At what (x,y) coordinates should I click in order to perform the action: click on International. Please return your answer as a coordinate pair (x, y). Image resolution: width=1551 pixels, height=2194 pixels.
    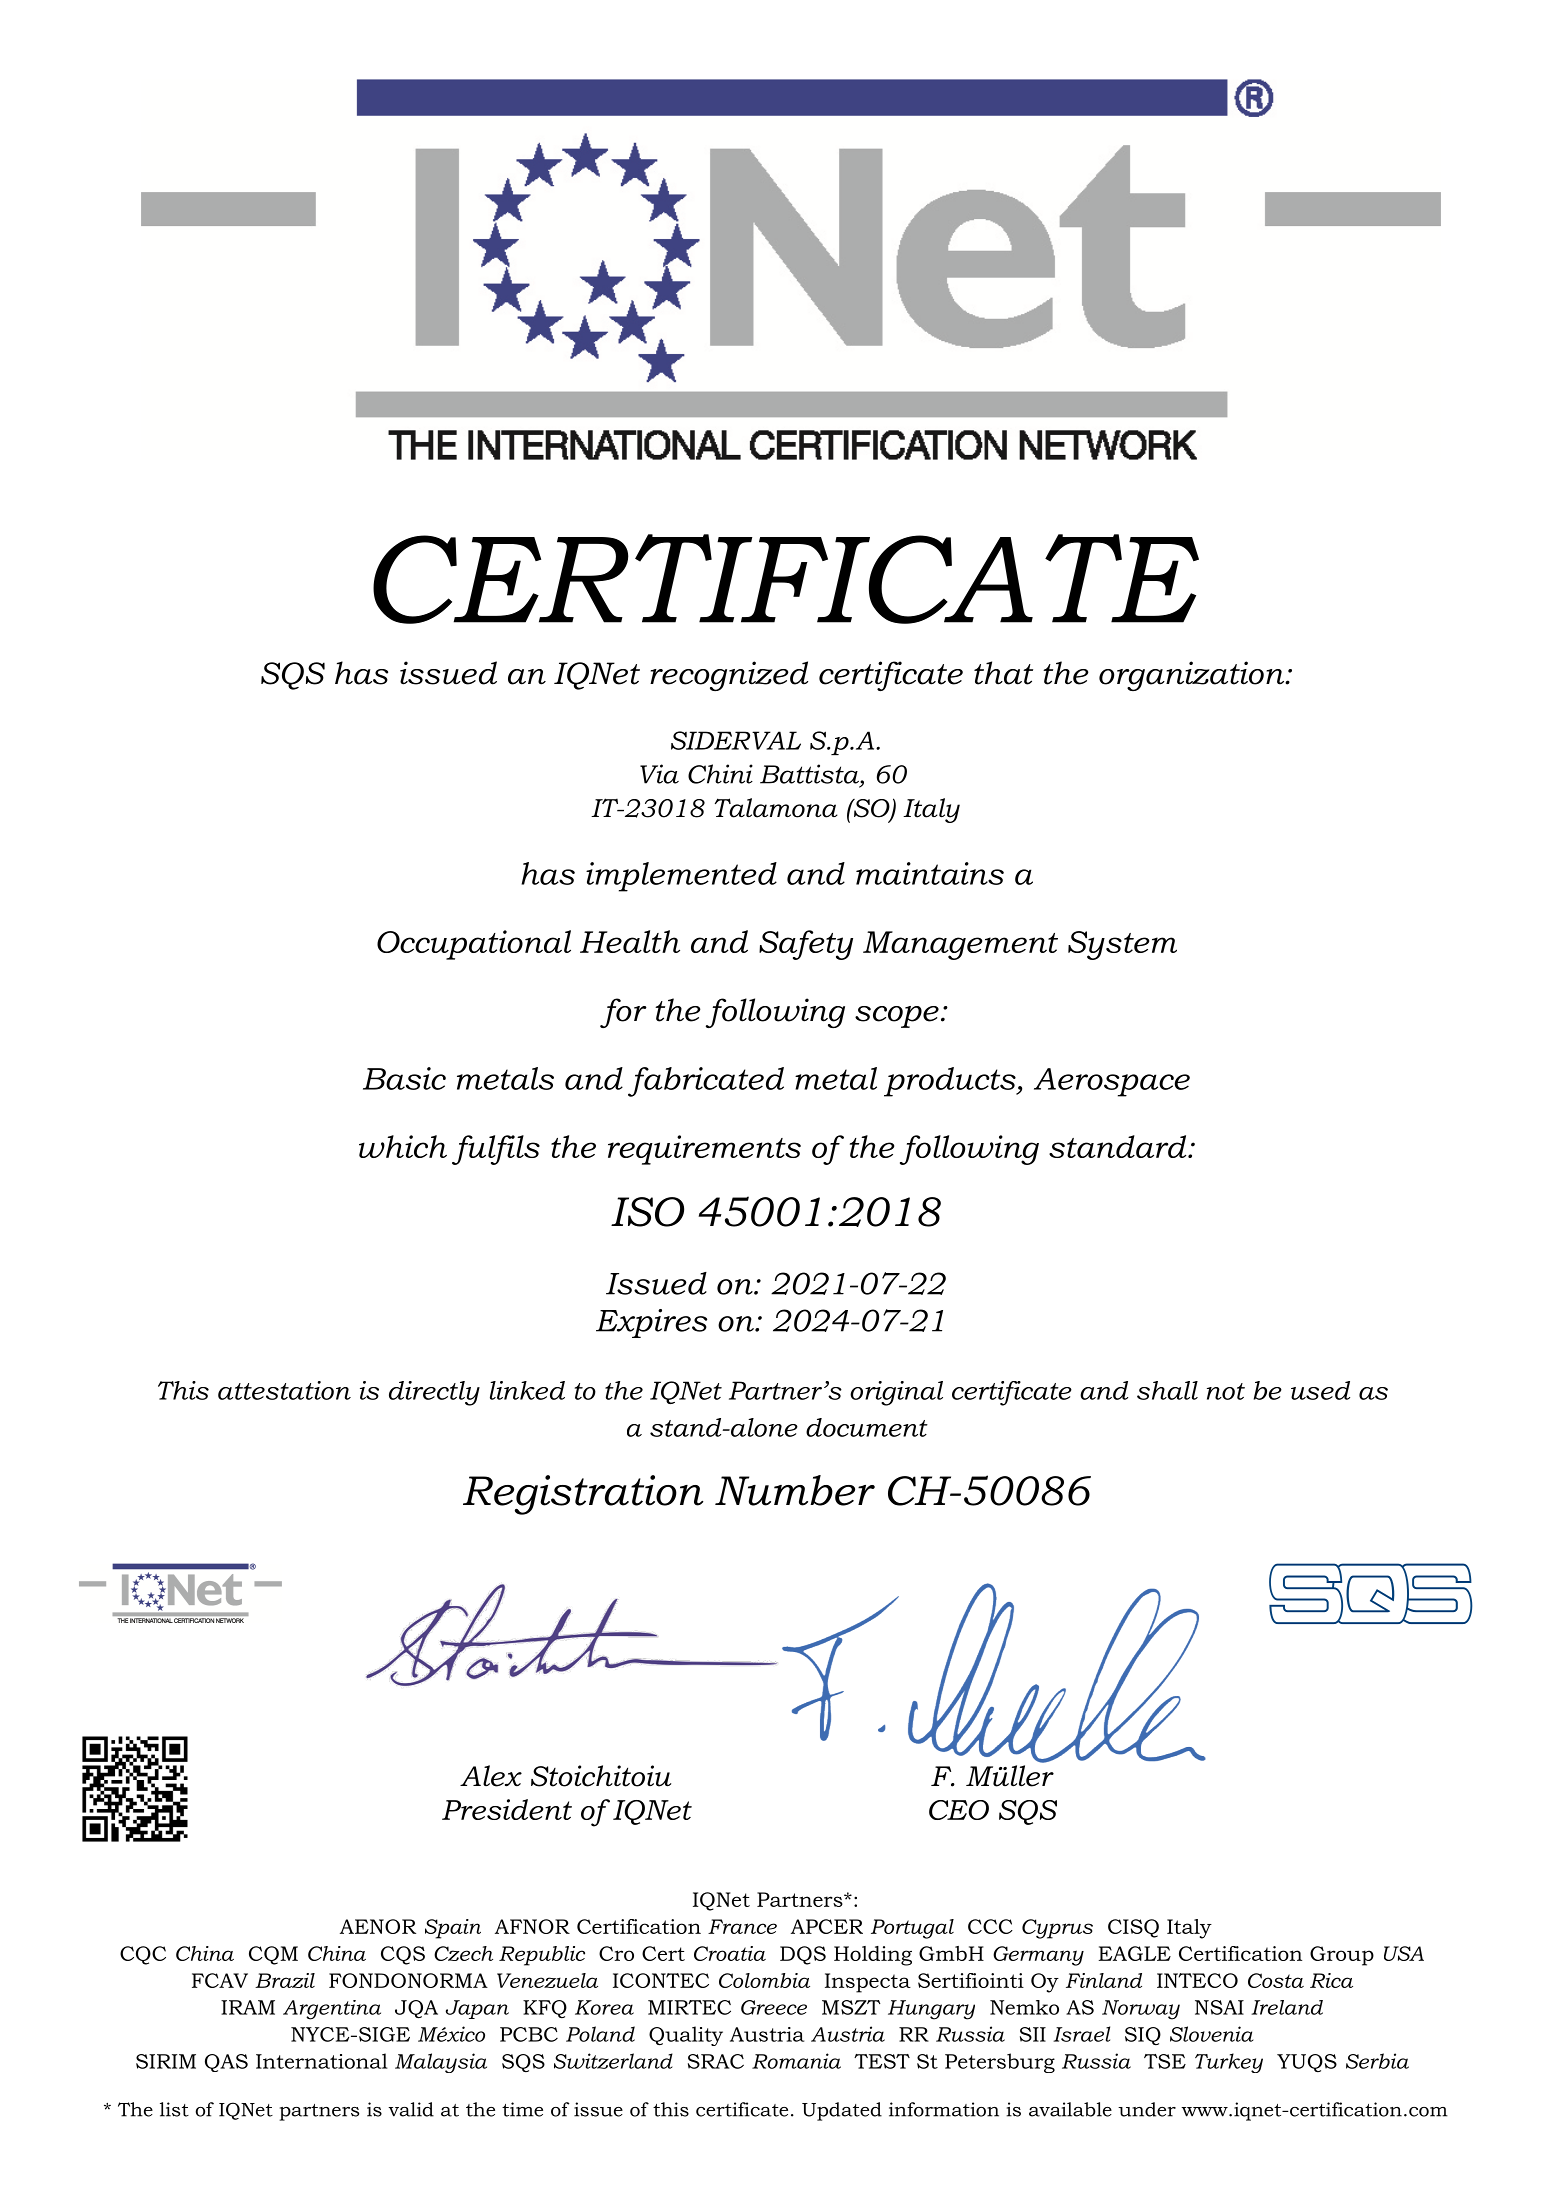
    Looking at the image, I should click on (321, 2061).
